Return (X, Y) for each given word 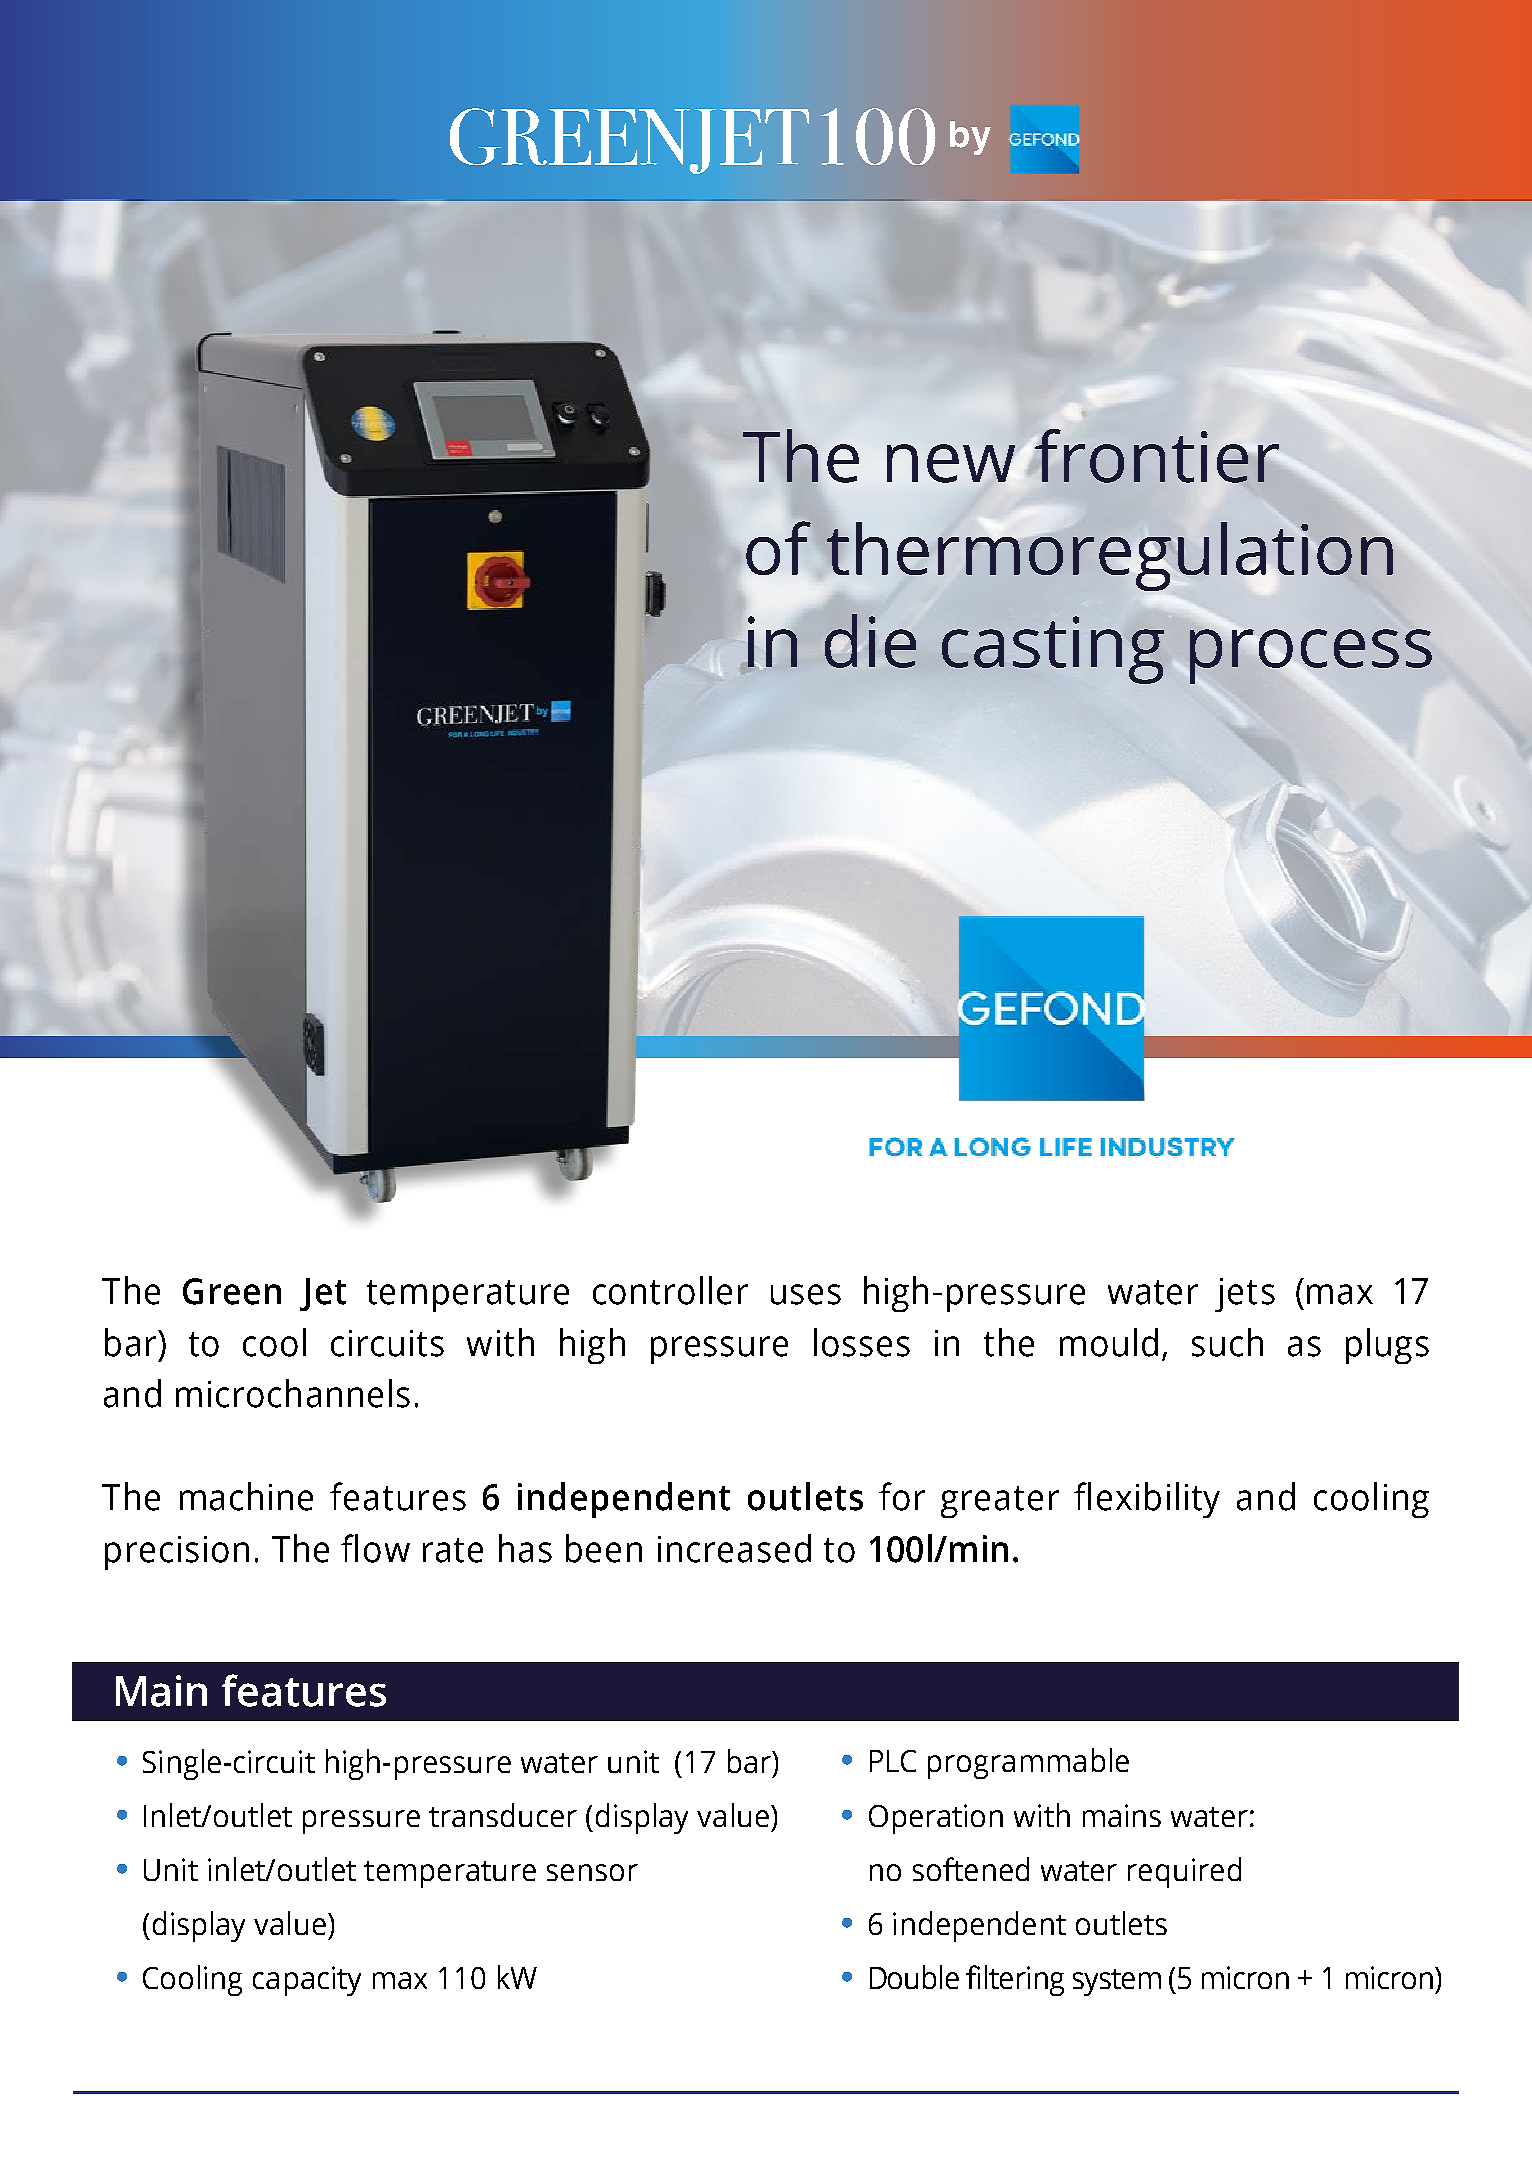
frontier (1157, 456)
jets (1245, 1295)
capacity (307, 1981)
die (870, 641)
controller (670, 1290)
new (951, 463)
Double (914, 1977)
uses (806, 1294)
